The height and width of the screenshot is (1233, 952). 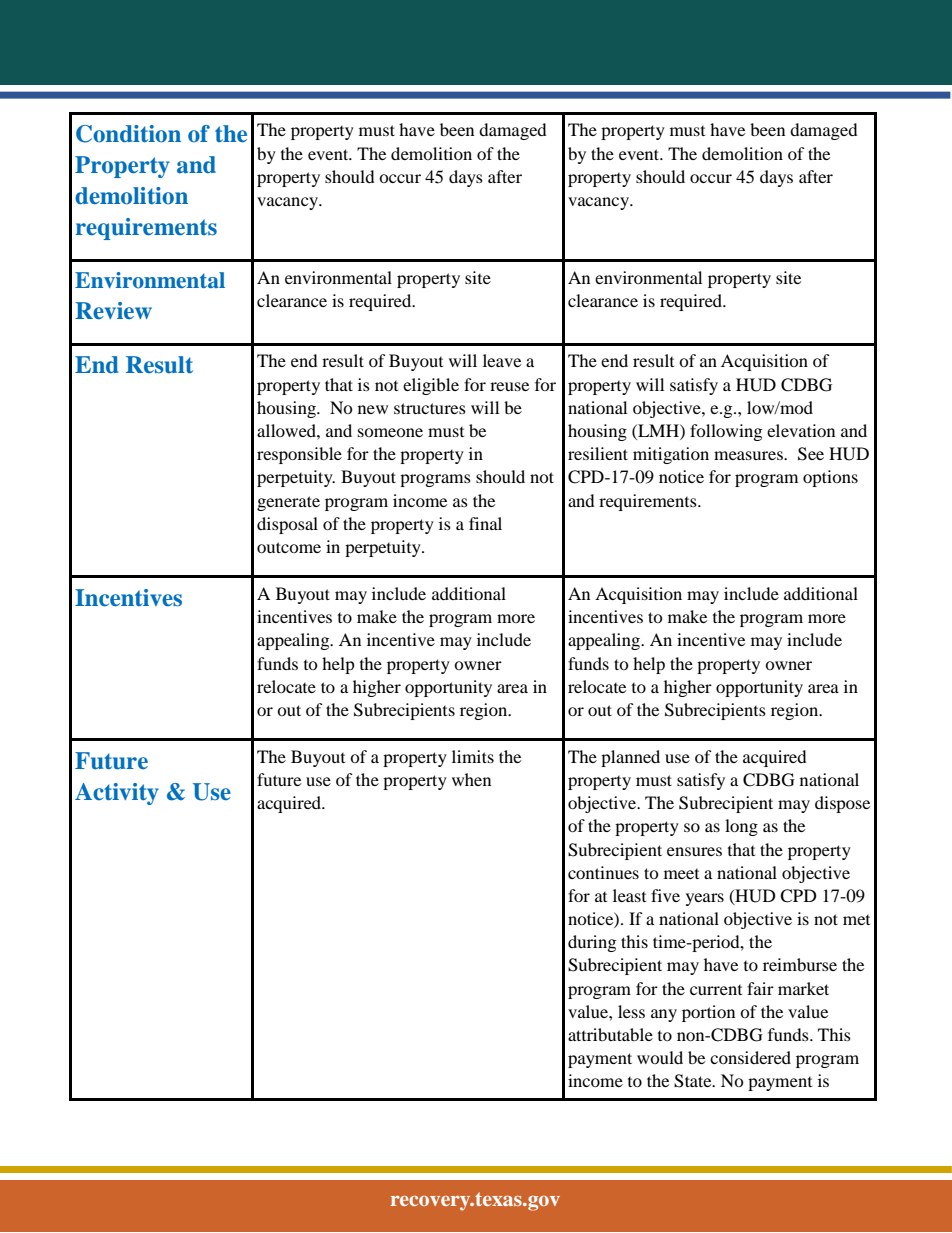 I want to click on less, so click(x=631, y=1011).
